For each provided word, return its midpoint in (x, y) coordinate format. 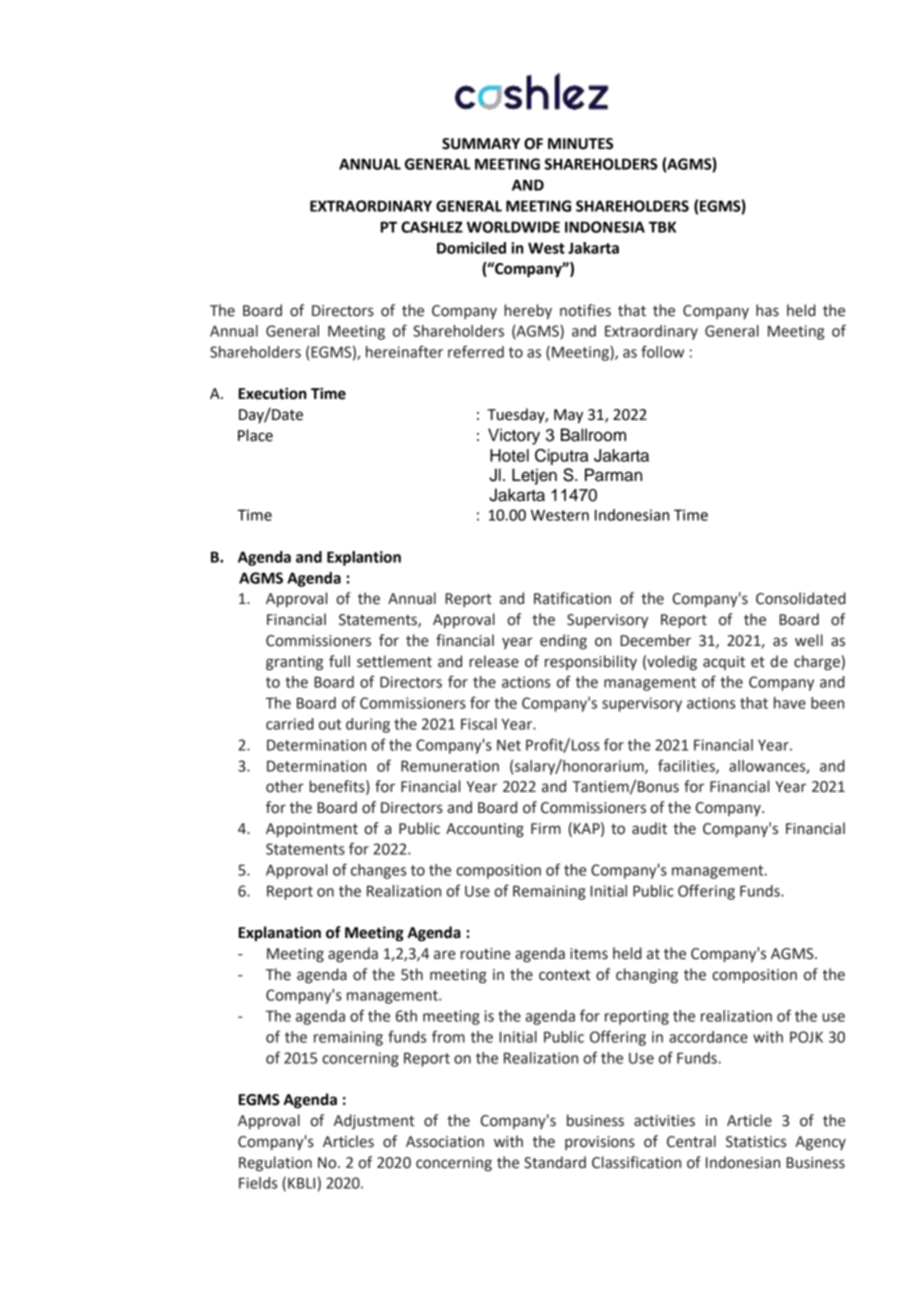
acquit (724, 663)
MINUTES (580, 144)
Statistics (756, 1142)
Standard (555, 1162)
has (767, 310)
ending (563, 641)
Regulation (275, 1164)
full (339, 661)
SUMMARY (481, 144)
